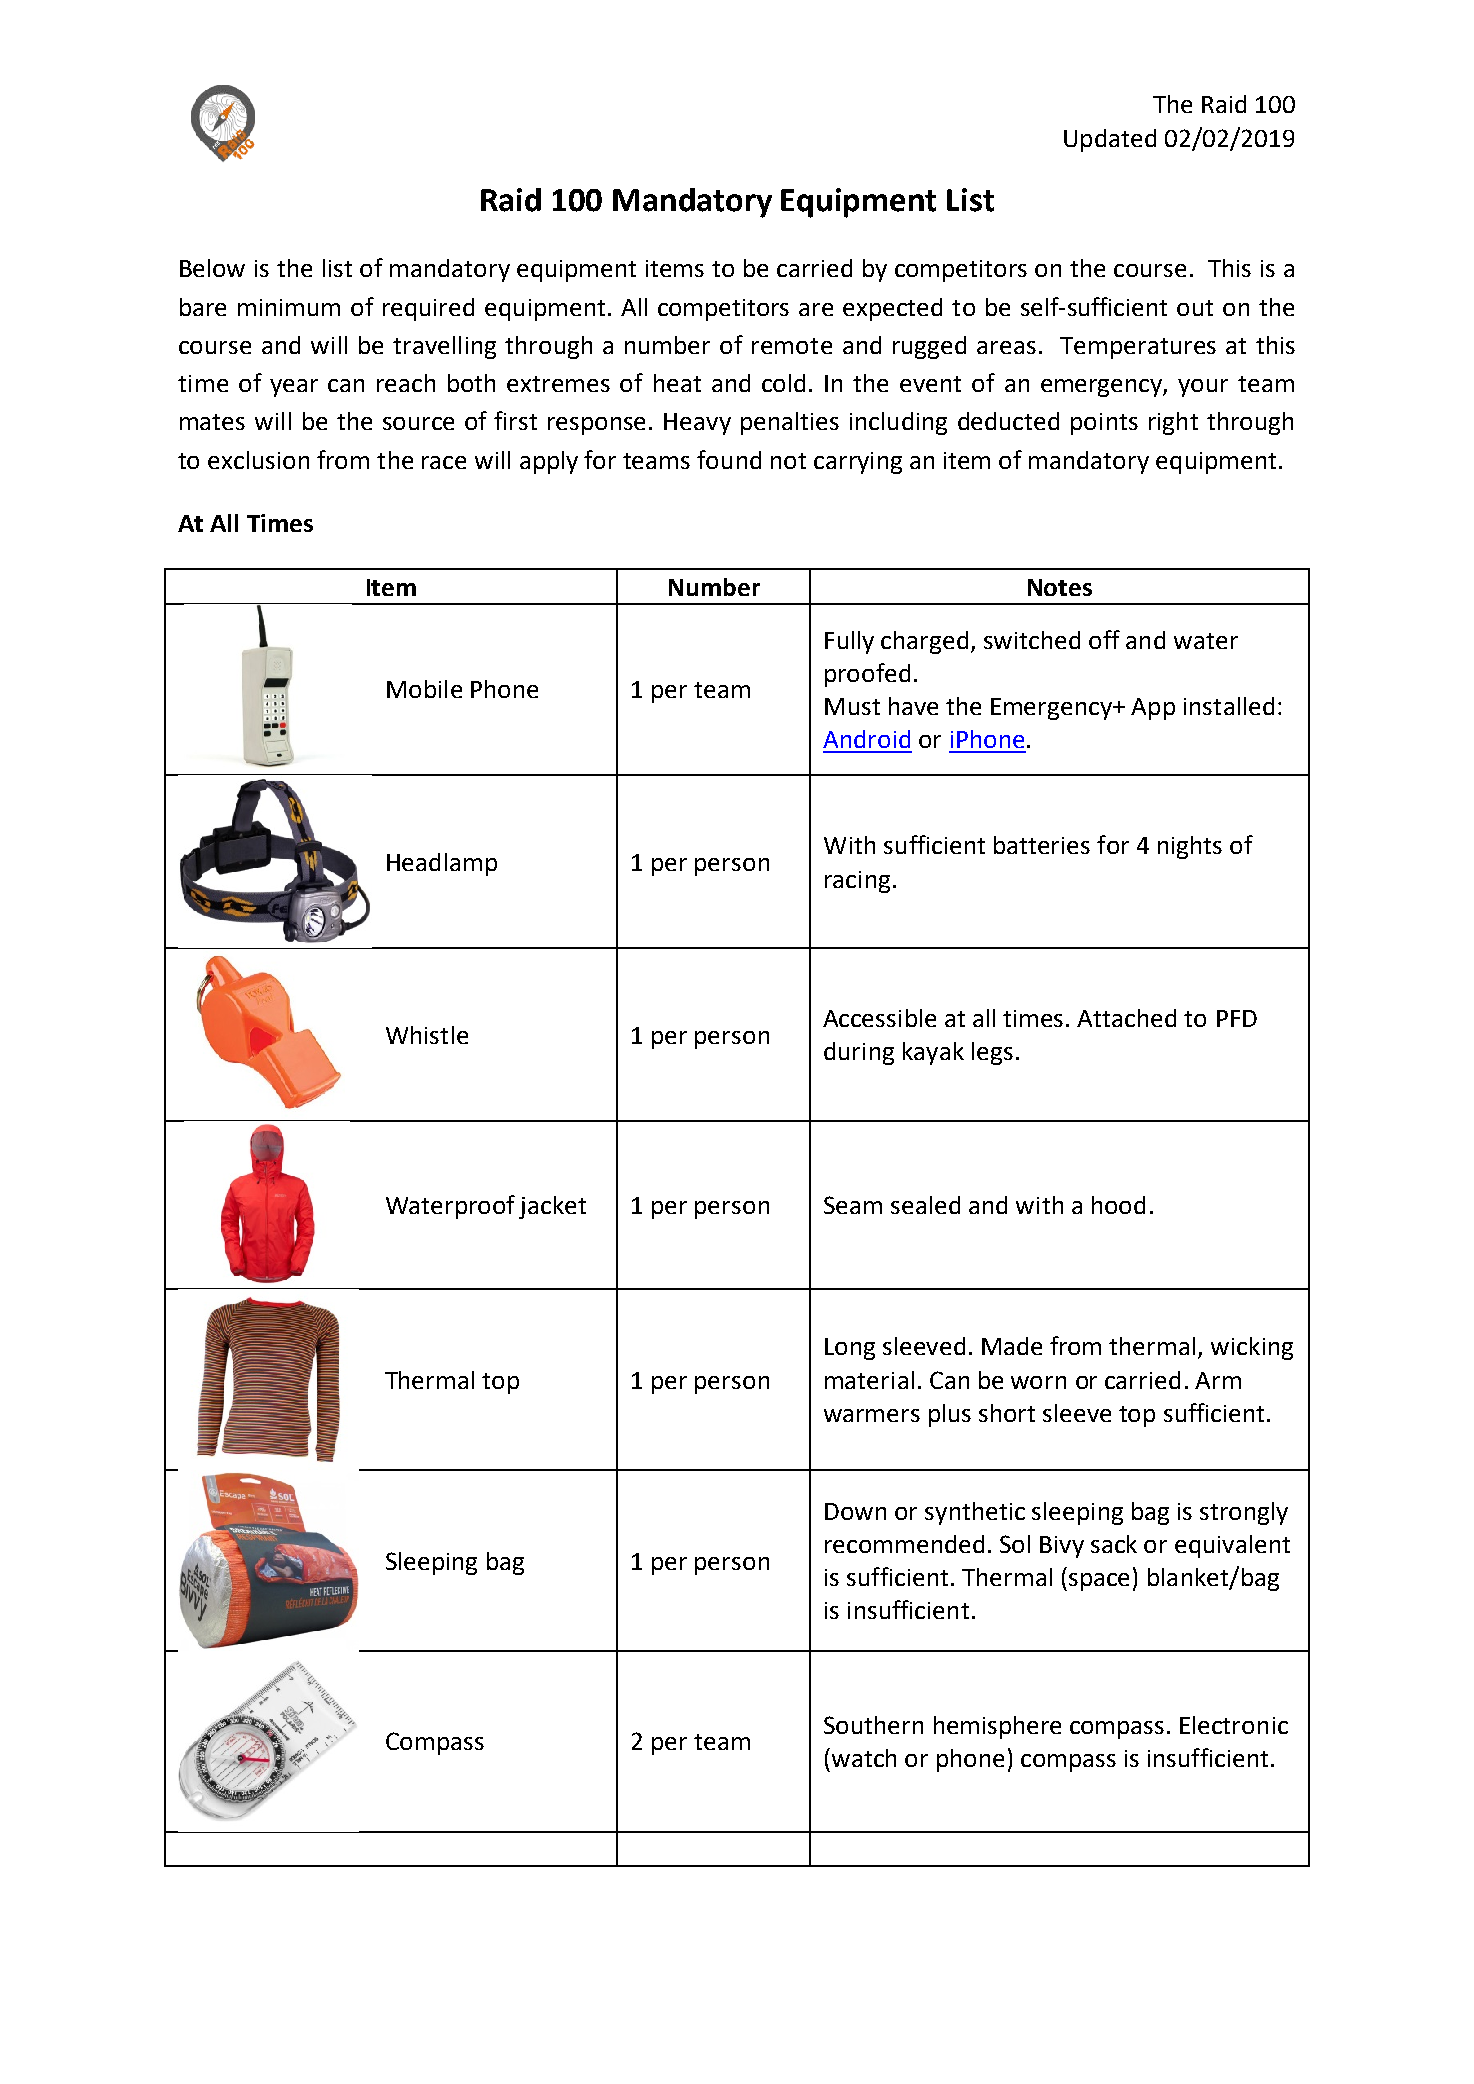  Describe the element at coordinates (792, 346) in the screenshot. I see `remote` at that location.
